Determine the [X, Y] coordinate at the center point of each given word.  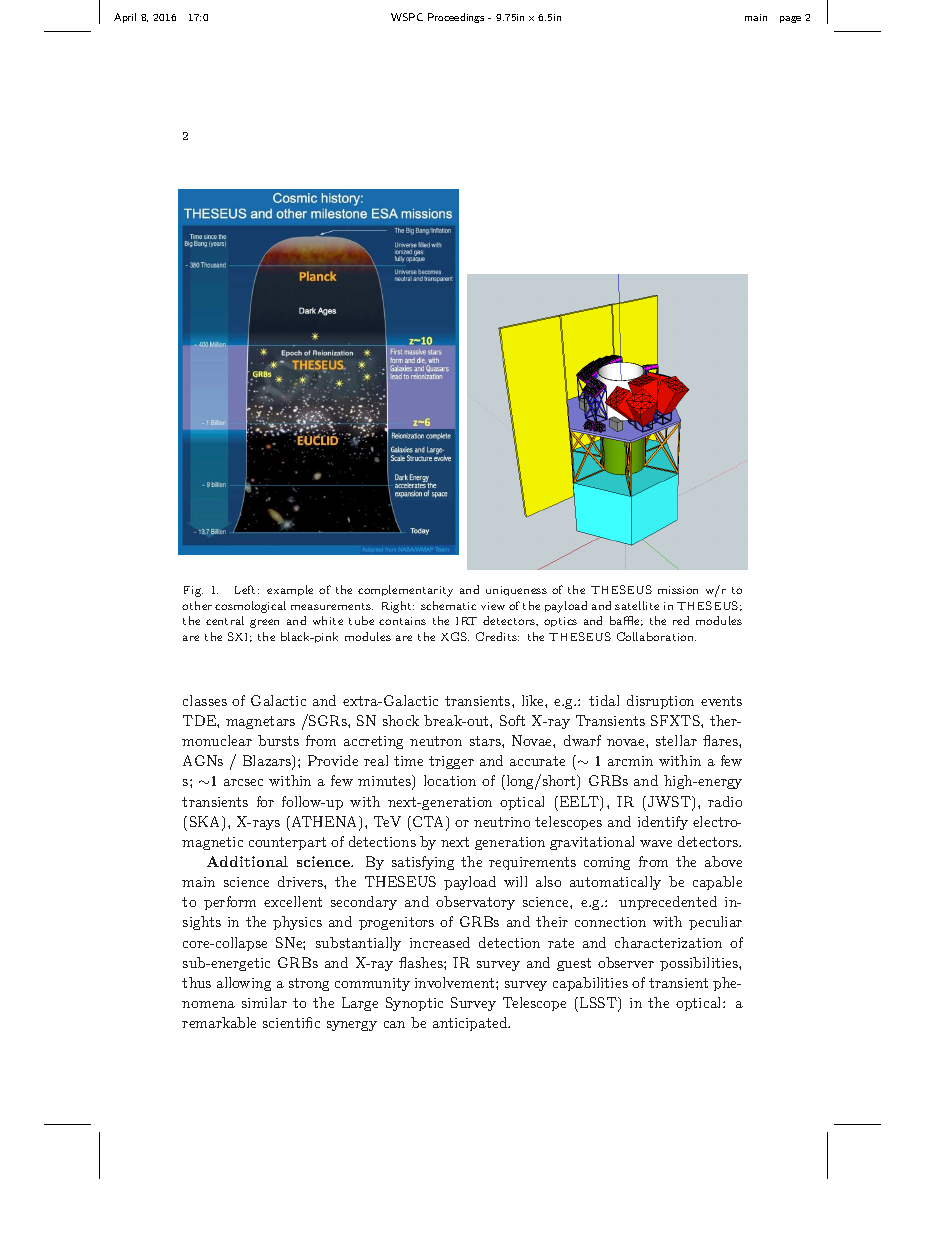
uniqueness [516, 591]
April [125, 18]
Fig [193, 591]
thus [196, 982]
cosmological [250, 607]
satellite [637, 605]
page [790, 19]
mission [678, 590]
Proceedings [456, 18]
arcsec [243, 782]
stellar [676, 740]
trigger [451, 762]
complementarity [405, 591]
